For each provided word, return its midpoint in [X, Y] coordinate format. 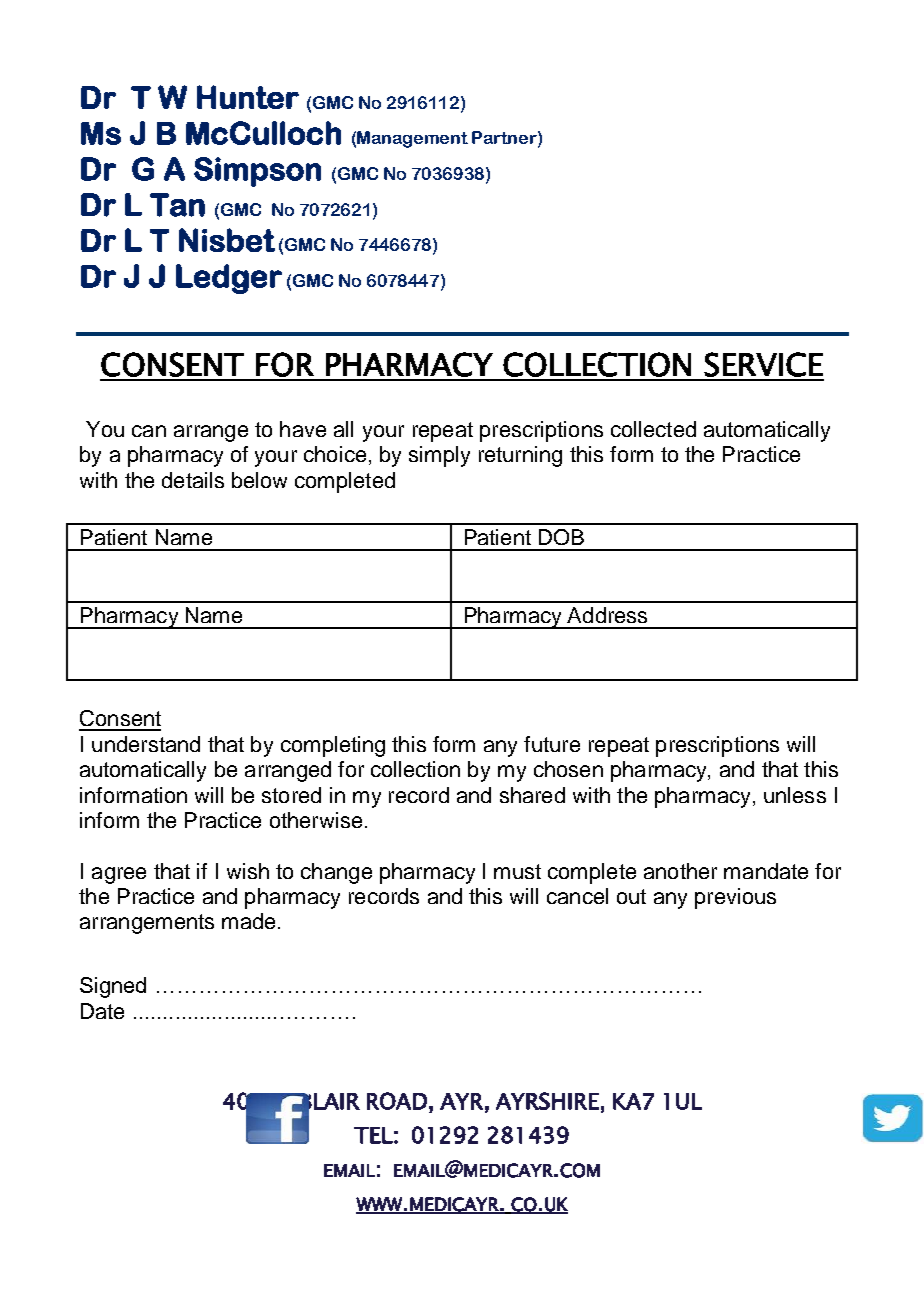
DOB [561, 537]
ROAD [397, 1101]
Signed [113, 987]
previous [735, 898]
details [193, 480]
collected [653, 429]
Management [412, 139]
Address [607, 615]
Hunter [248, 97]
